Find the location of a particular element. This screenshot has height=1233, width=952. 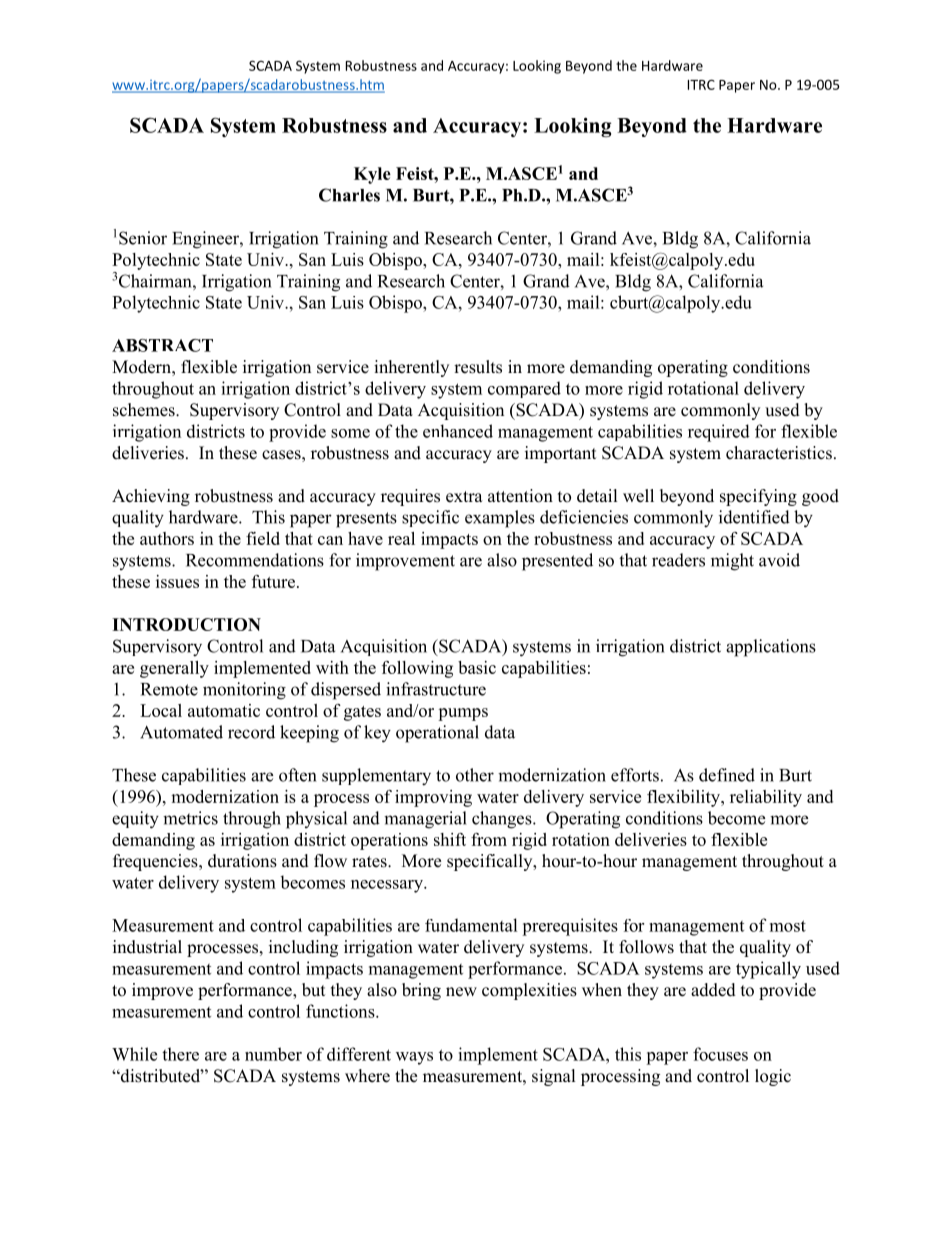

defined is located at coordinates (727, 775).
